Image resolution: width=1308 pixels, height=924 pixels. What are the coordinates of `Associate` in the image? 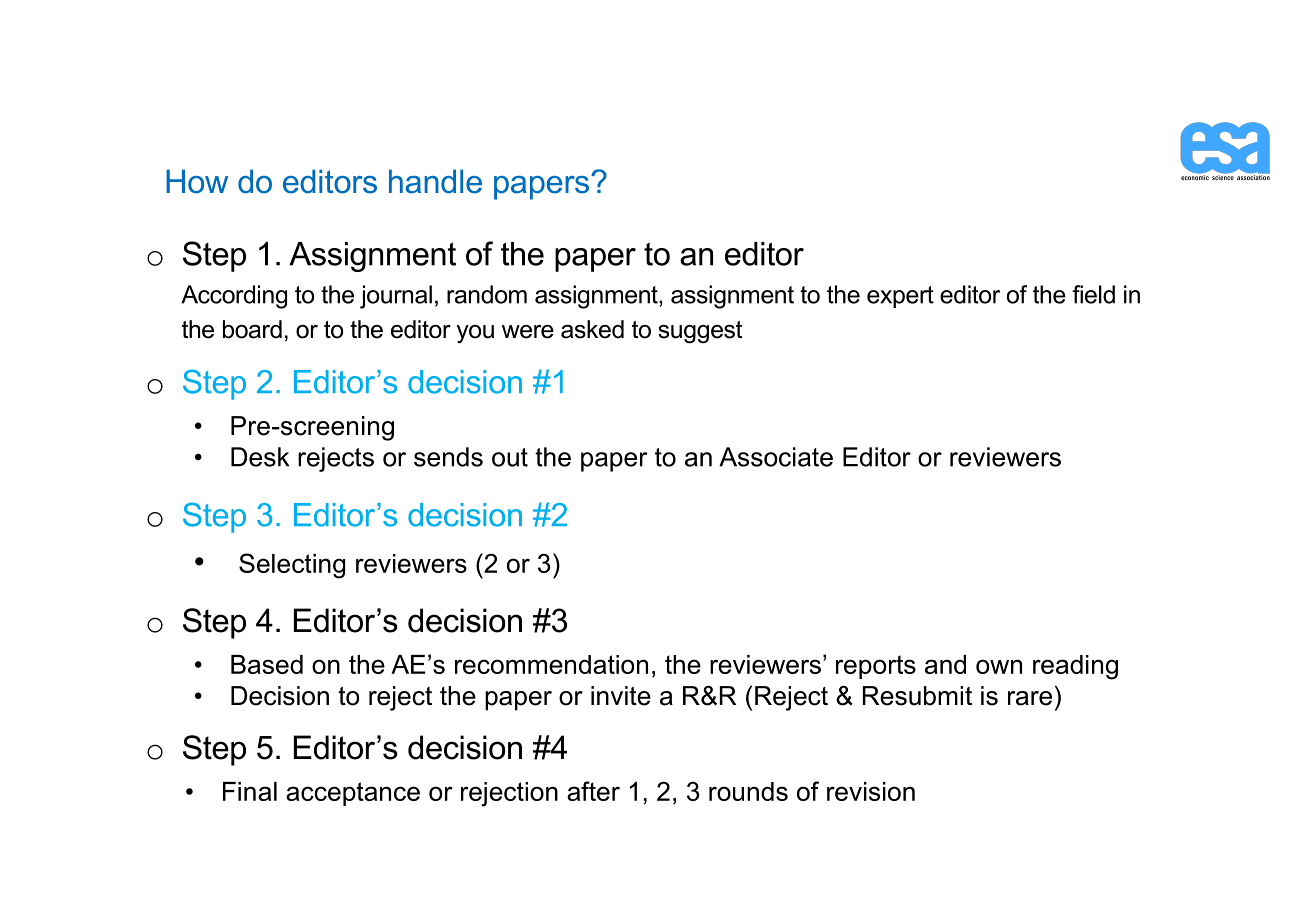 It's located at (776, 457).
